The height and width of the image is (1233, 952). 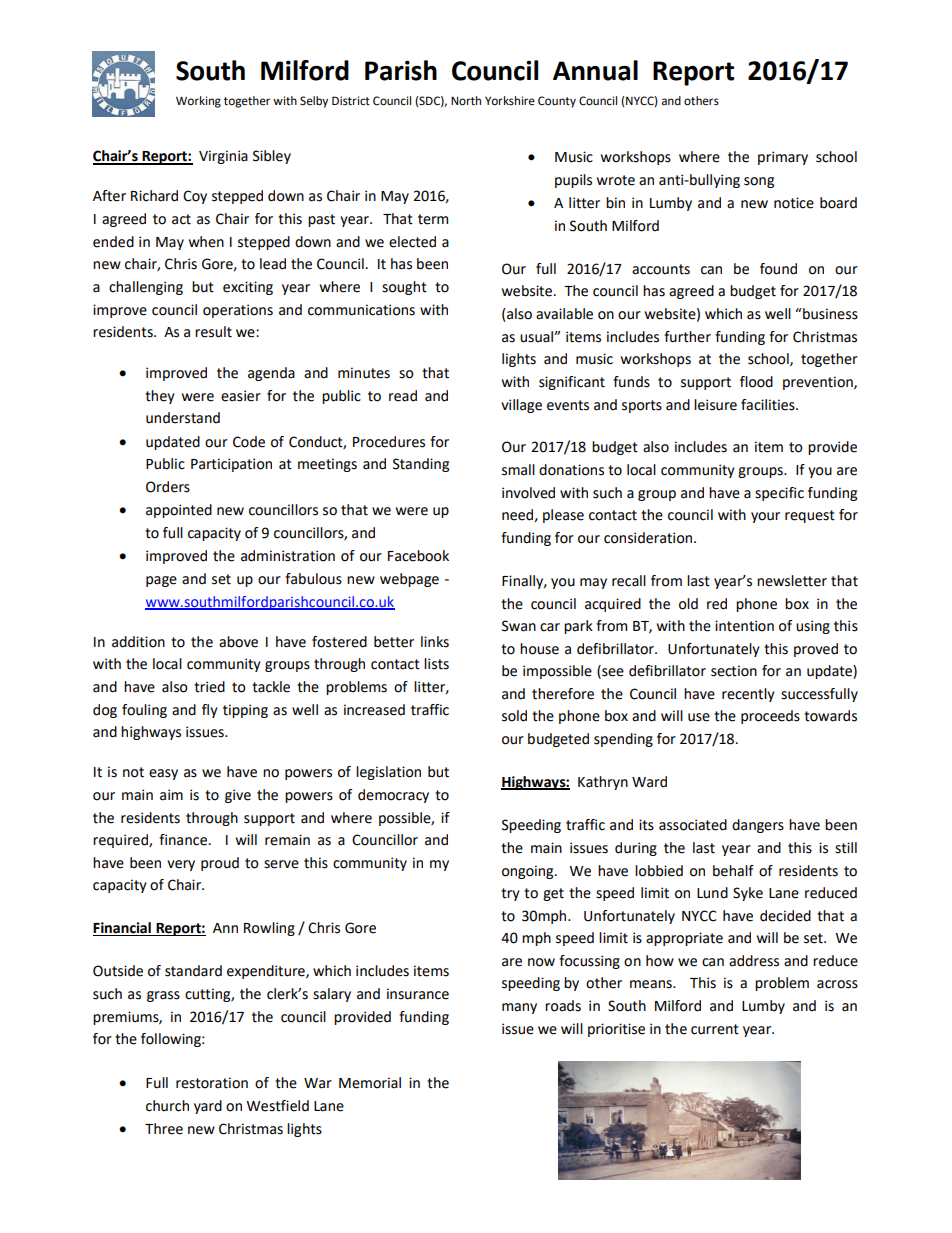 What do you see at coordinates (466, 101) in the image?
I see `North` at bounding box center [466, 101].
